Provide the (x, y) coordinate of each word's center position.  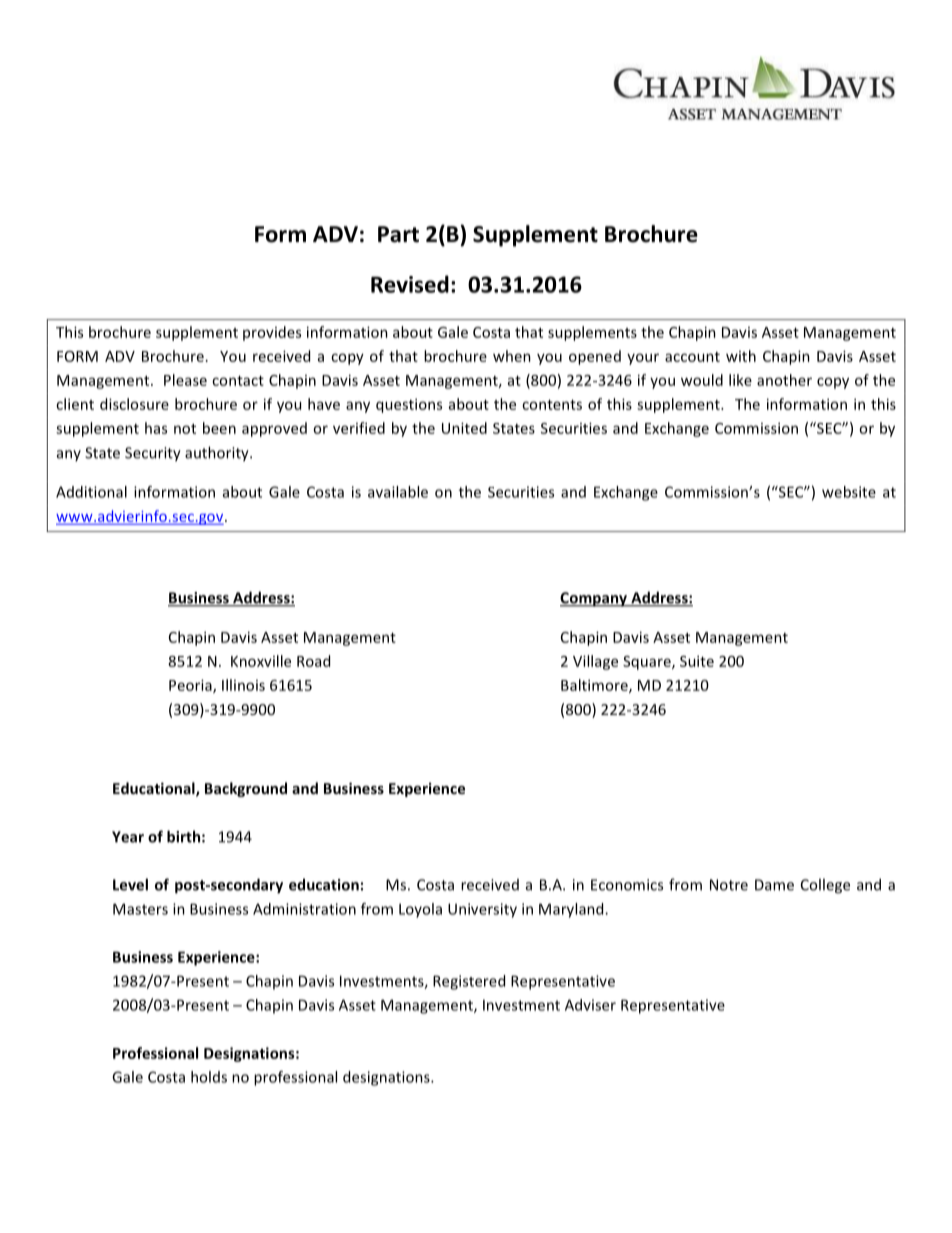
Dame (774, 885)
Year (128, 837)
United (464, 428)
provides (272, 333)
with (741, 356)
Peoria (191, 686)
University (482, 910)
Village (595, 662)
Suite (697, 661)
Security (153, 454)
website (849, 492)
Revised (410, 284)
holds (209, 1077)
